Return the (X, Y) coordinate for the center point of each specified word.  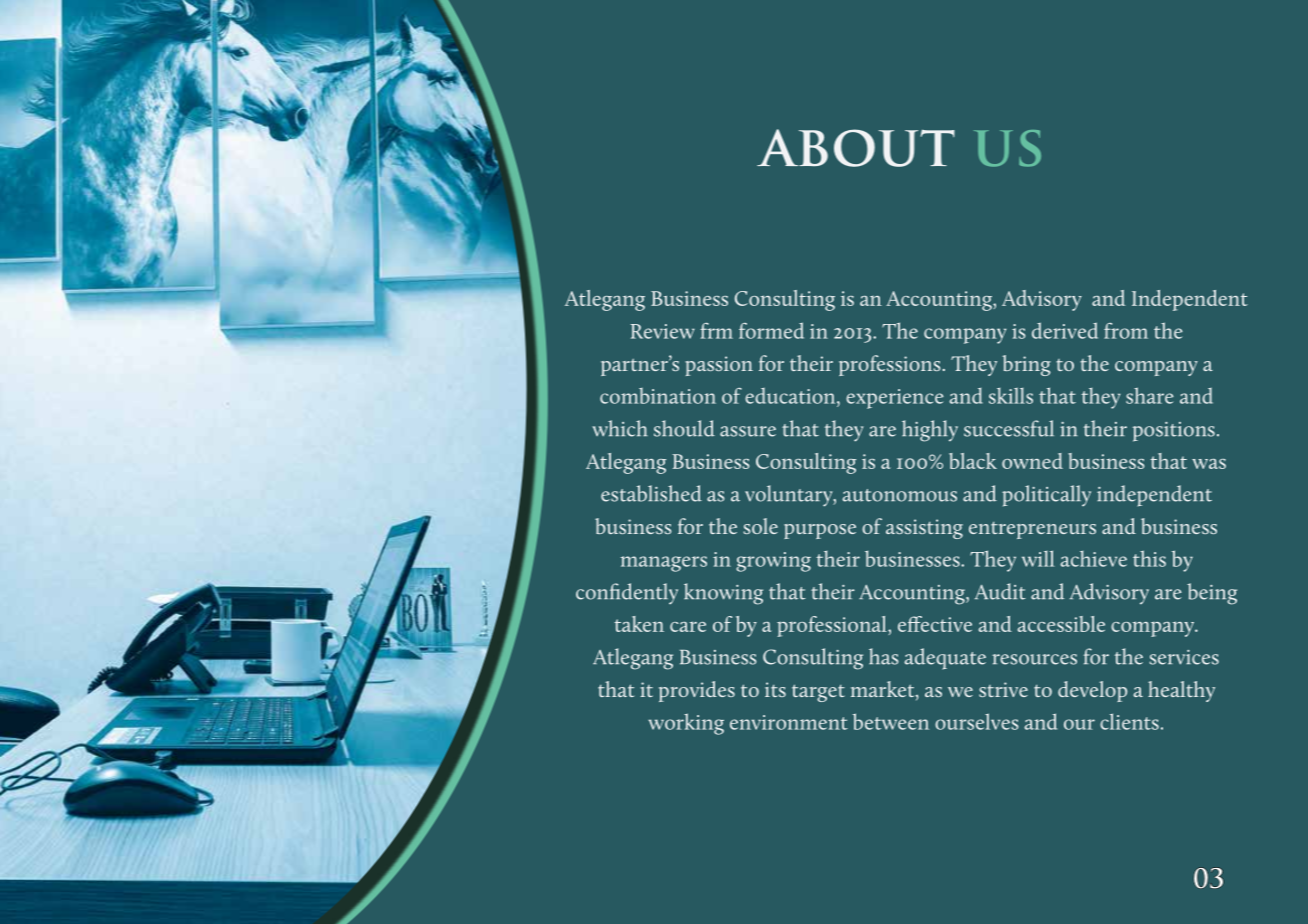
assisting (924, 529)
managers (664, 564)
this (1149, 558)
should (684, 428)
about (856, 148)
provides (697, 691)
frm (716, 331)
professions (891, 365)
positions (1173, 432)
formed (771, 330)
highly (930, 431)
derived (1065, 330)
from (1126, 331)
